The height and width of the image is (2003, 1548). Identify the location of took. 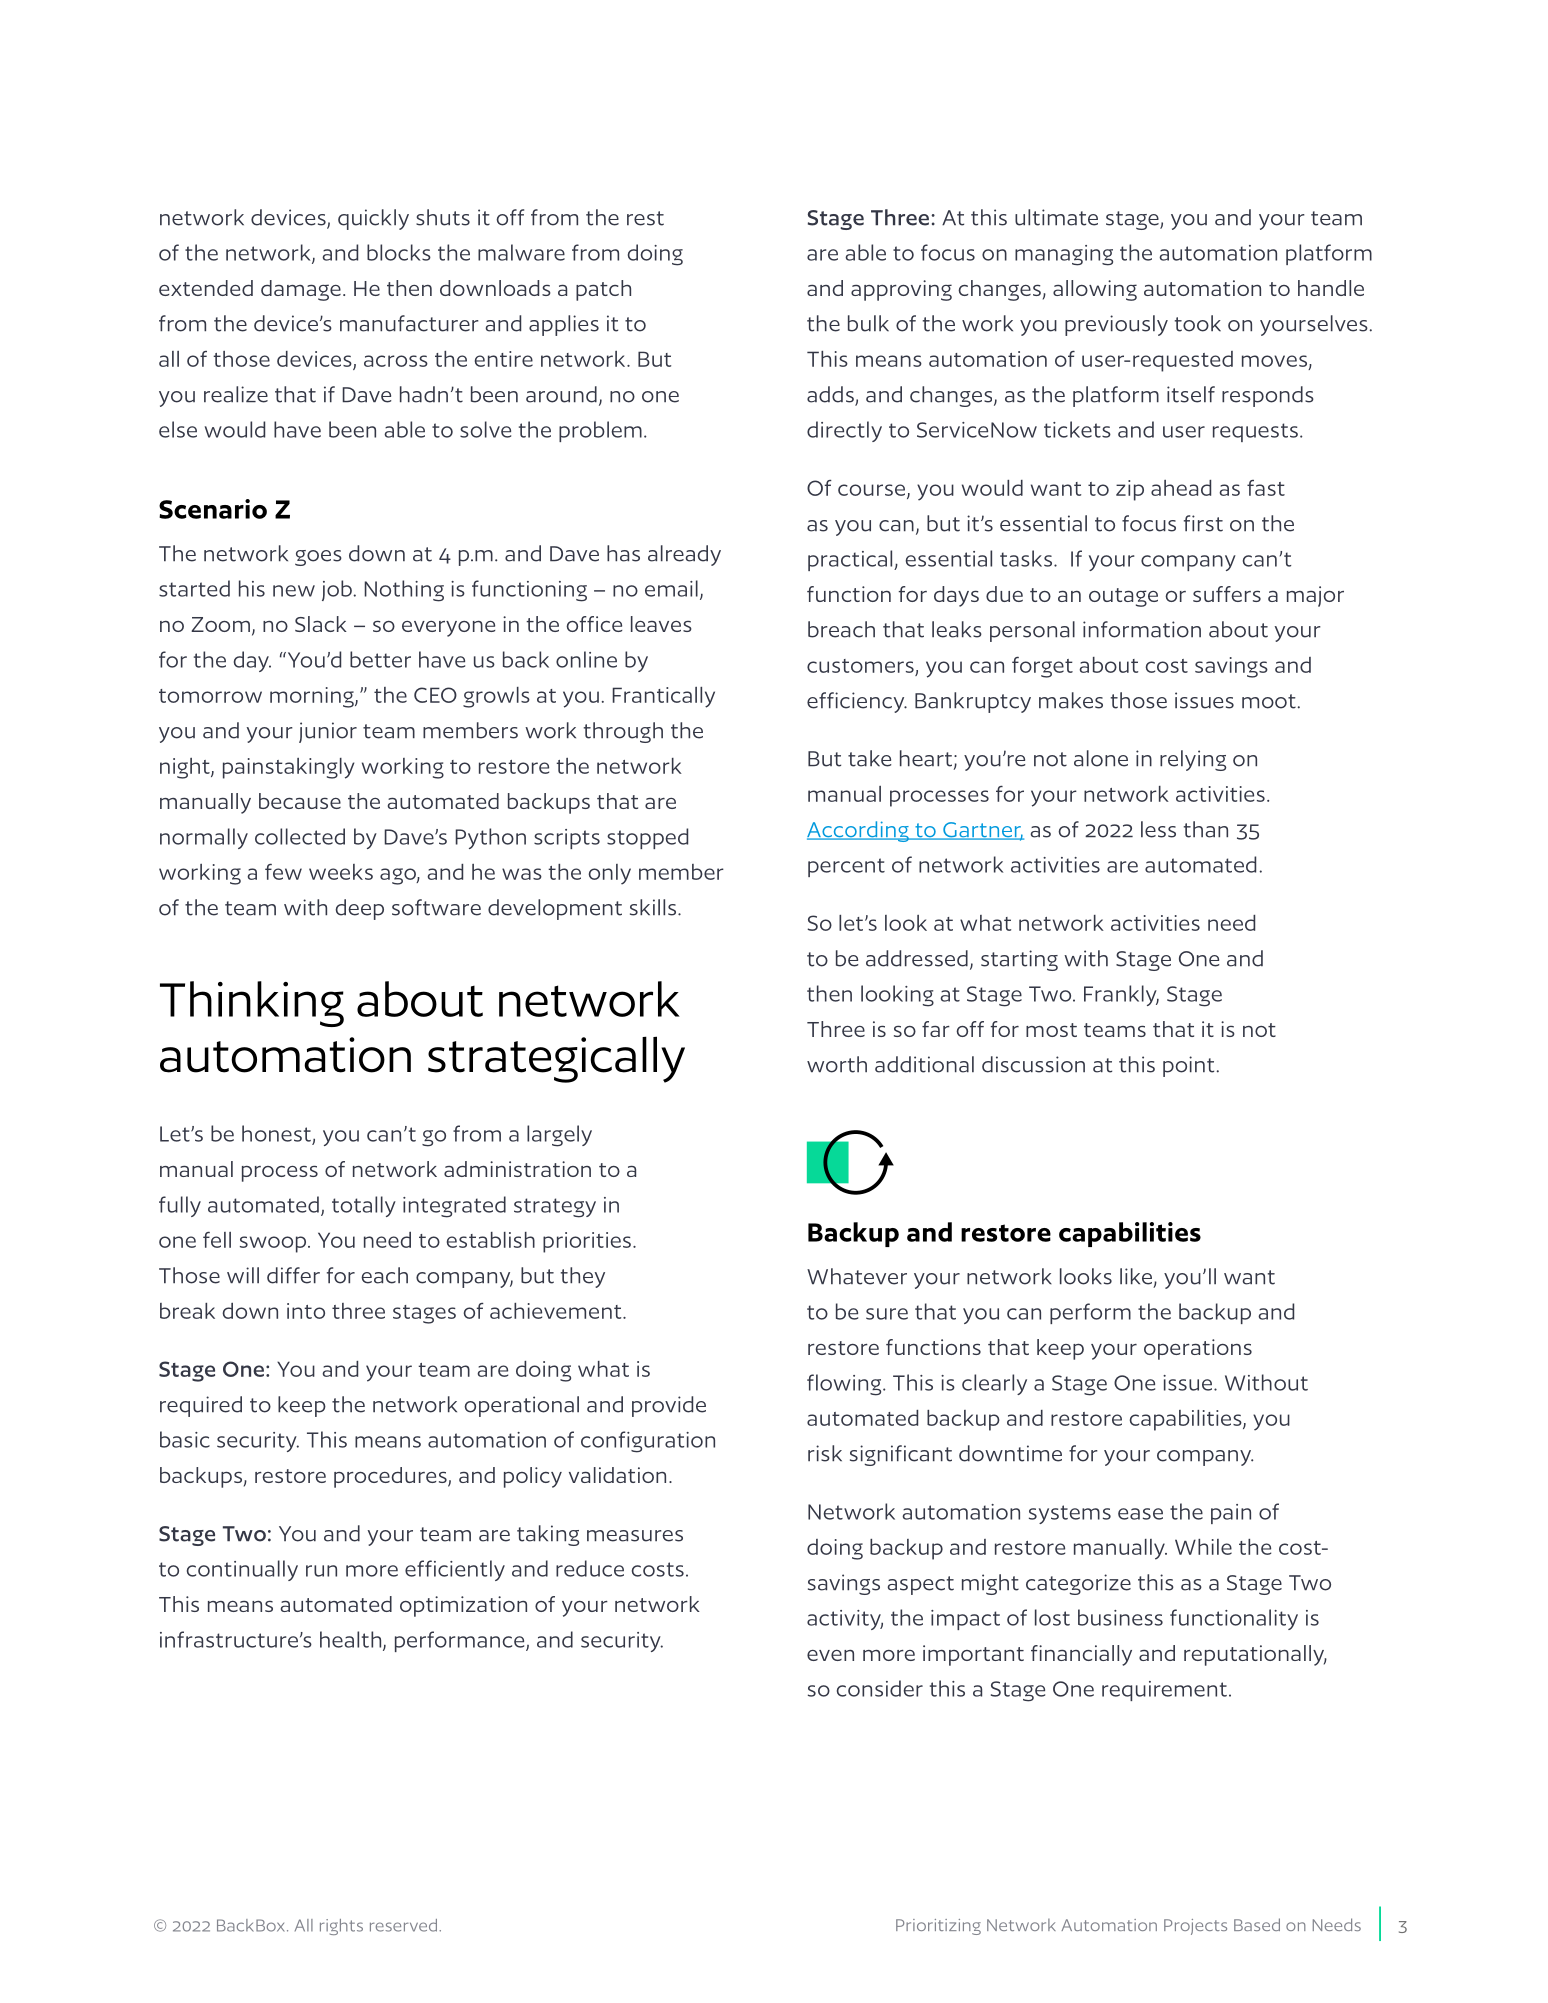
(1198, 323).
